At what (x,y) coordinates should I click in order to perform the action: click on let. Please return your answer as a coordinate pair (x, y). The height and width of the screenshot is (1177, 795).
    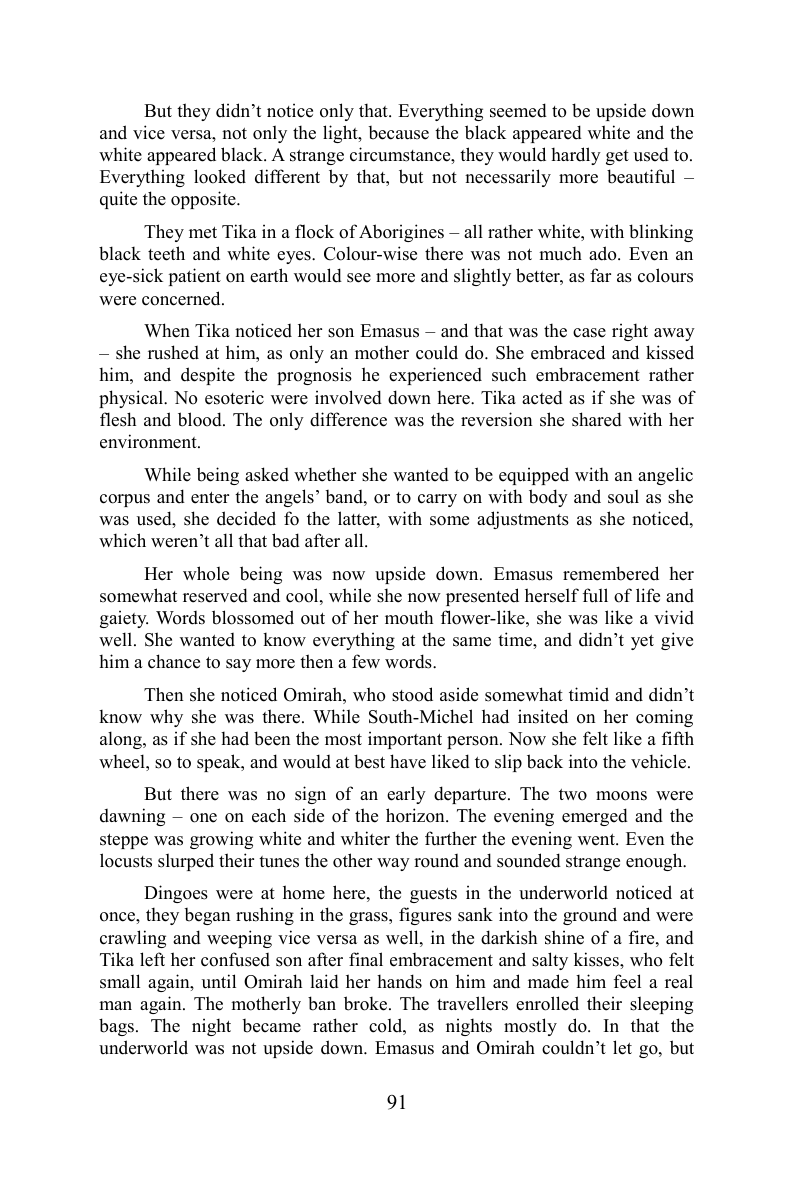
    Looking at the image, I should click on (622, 1047).
